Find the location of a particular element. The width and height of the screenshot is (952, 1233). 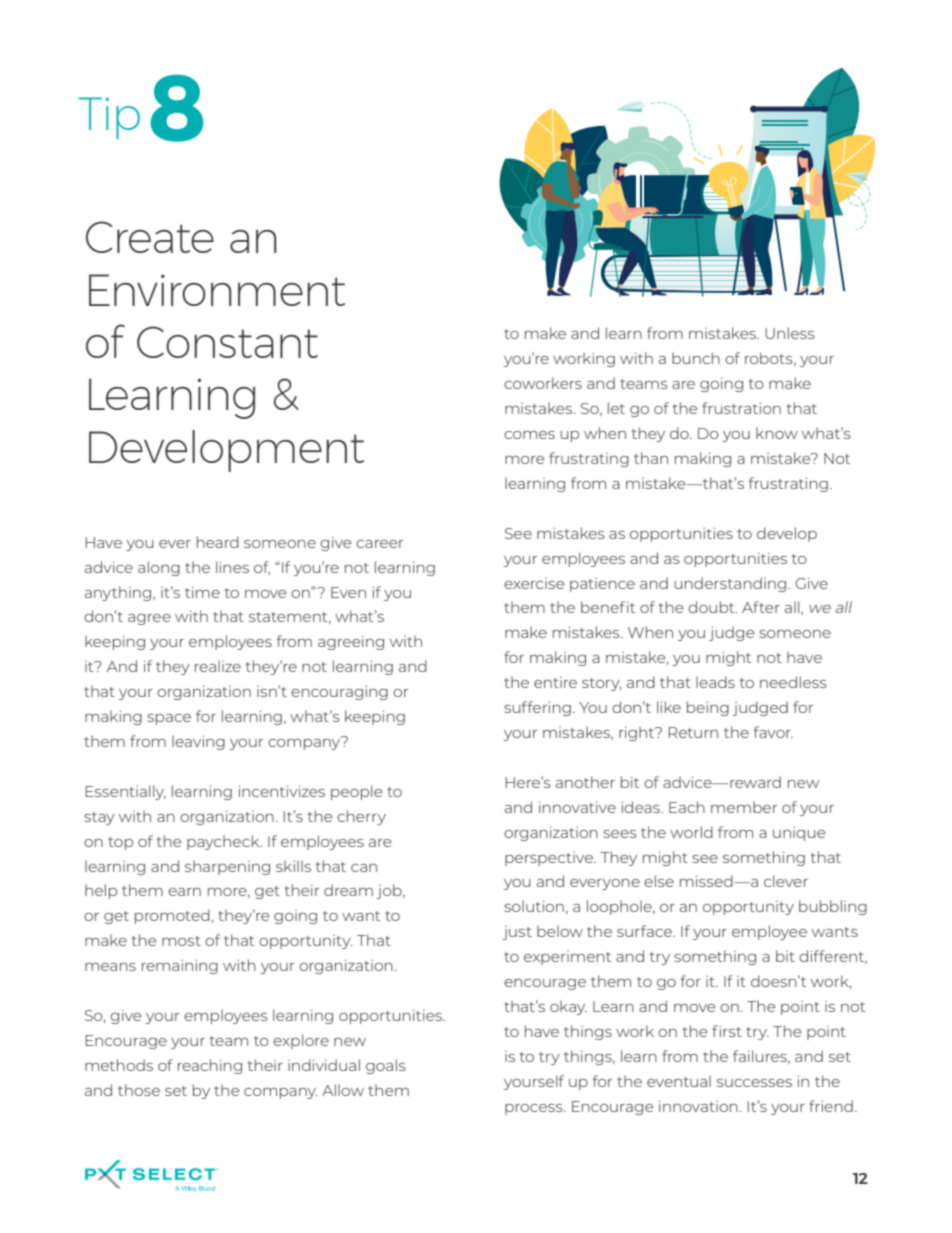

Unless is located at coordinates (790, 333).
